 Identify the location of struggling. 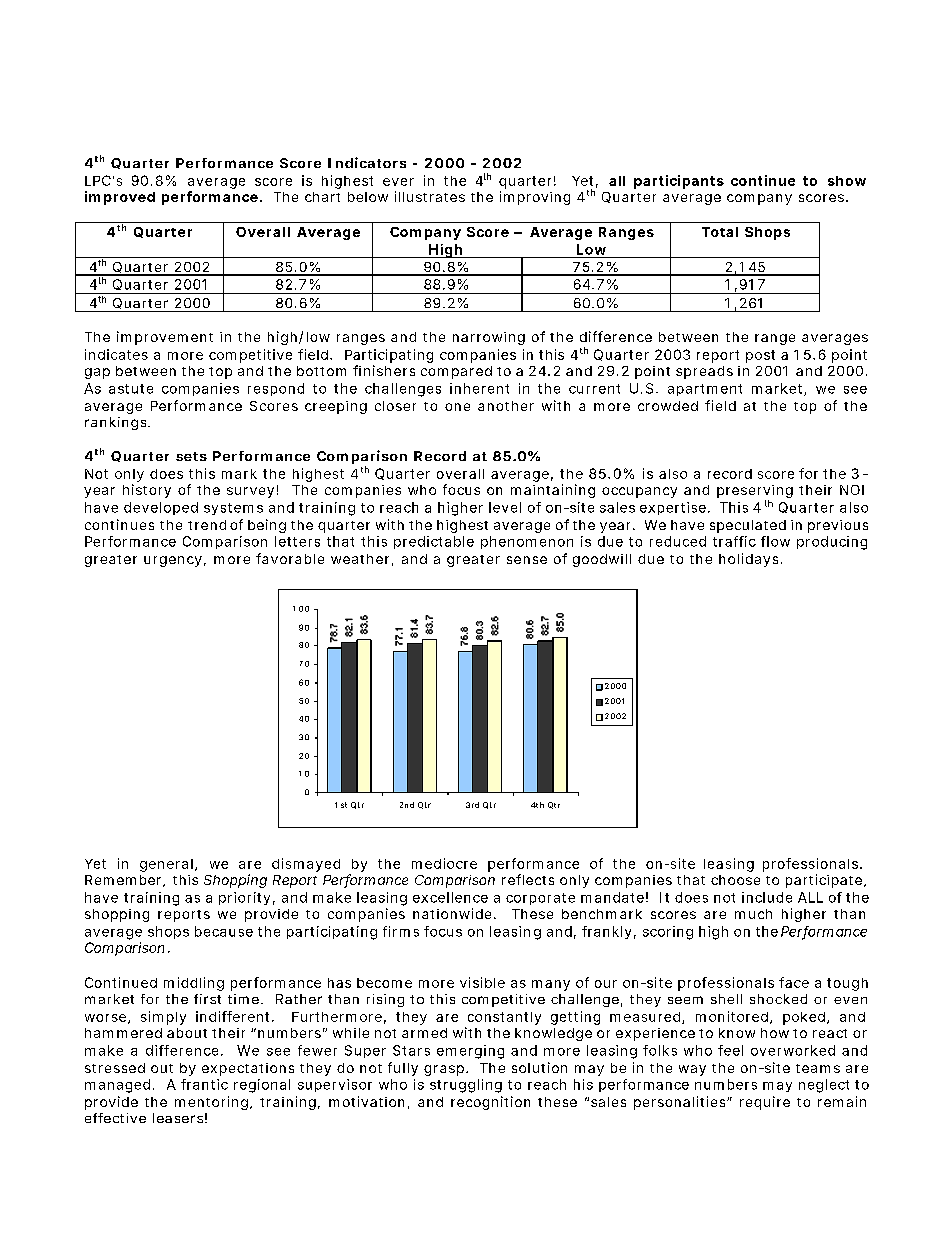
(466, 1086).
